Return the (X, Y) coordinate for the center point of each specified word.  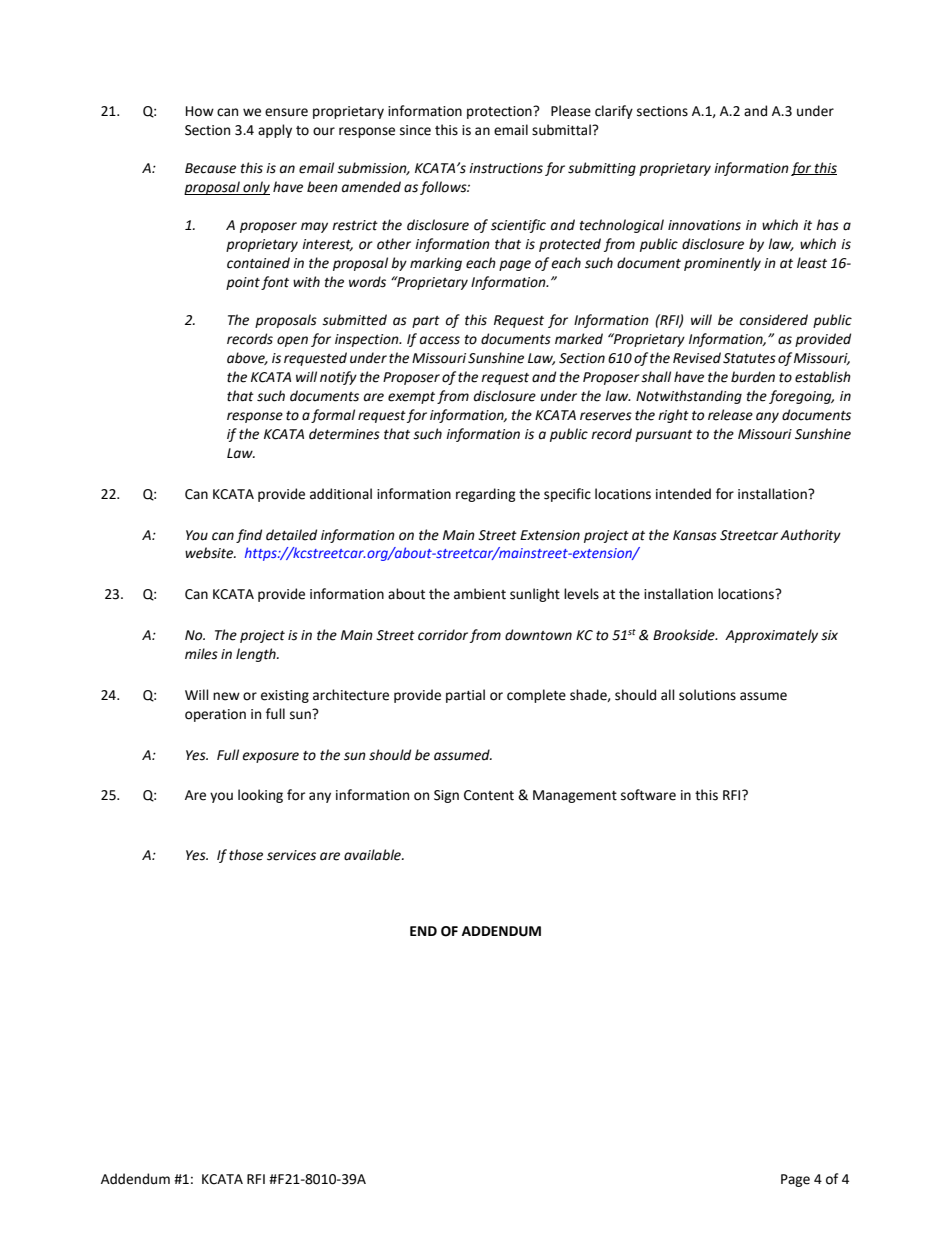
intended (683, 494)
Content (489, 795)
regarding (486, 495)
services (291, 855)
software (648, 795)
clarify (614, 112)
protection (500, 112)
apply (275, 131)
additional (341, 494)
